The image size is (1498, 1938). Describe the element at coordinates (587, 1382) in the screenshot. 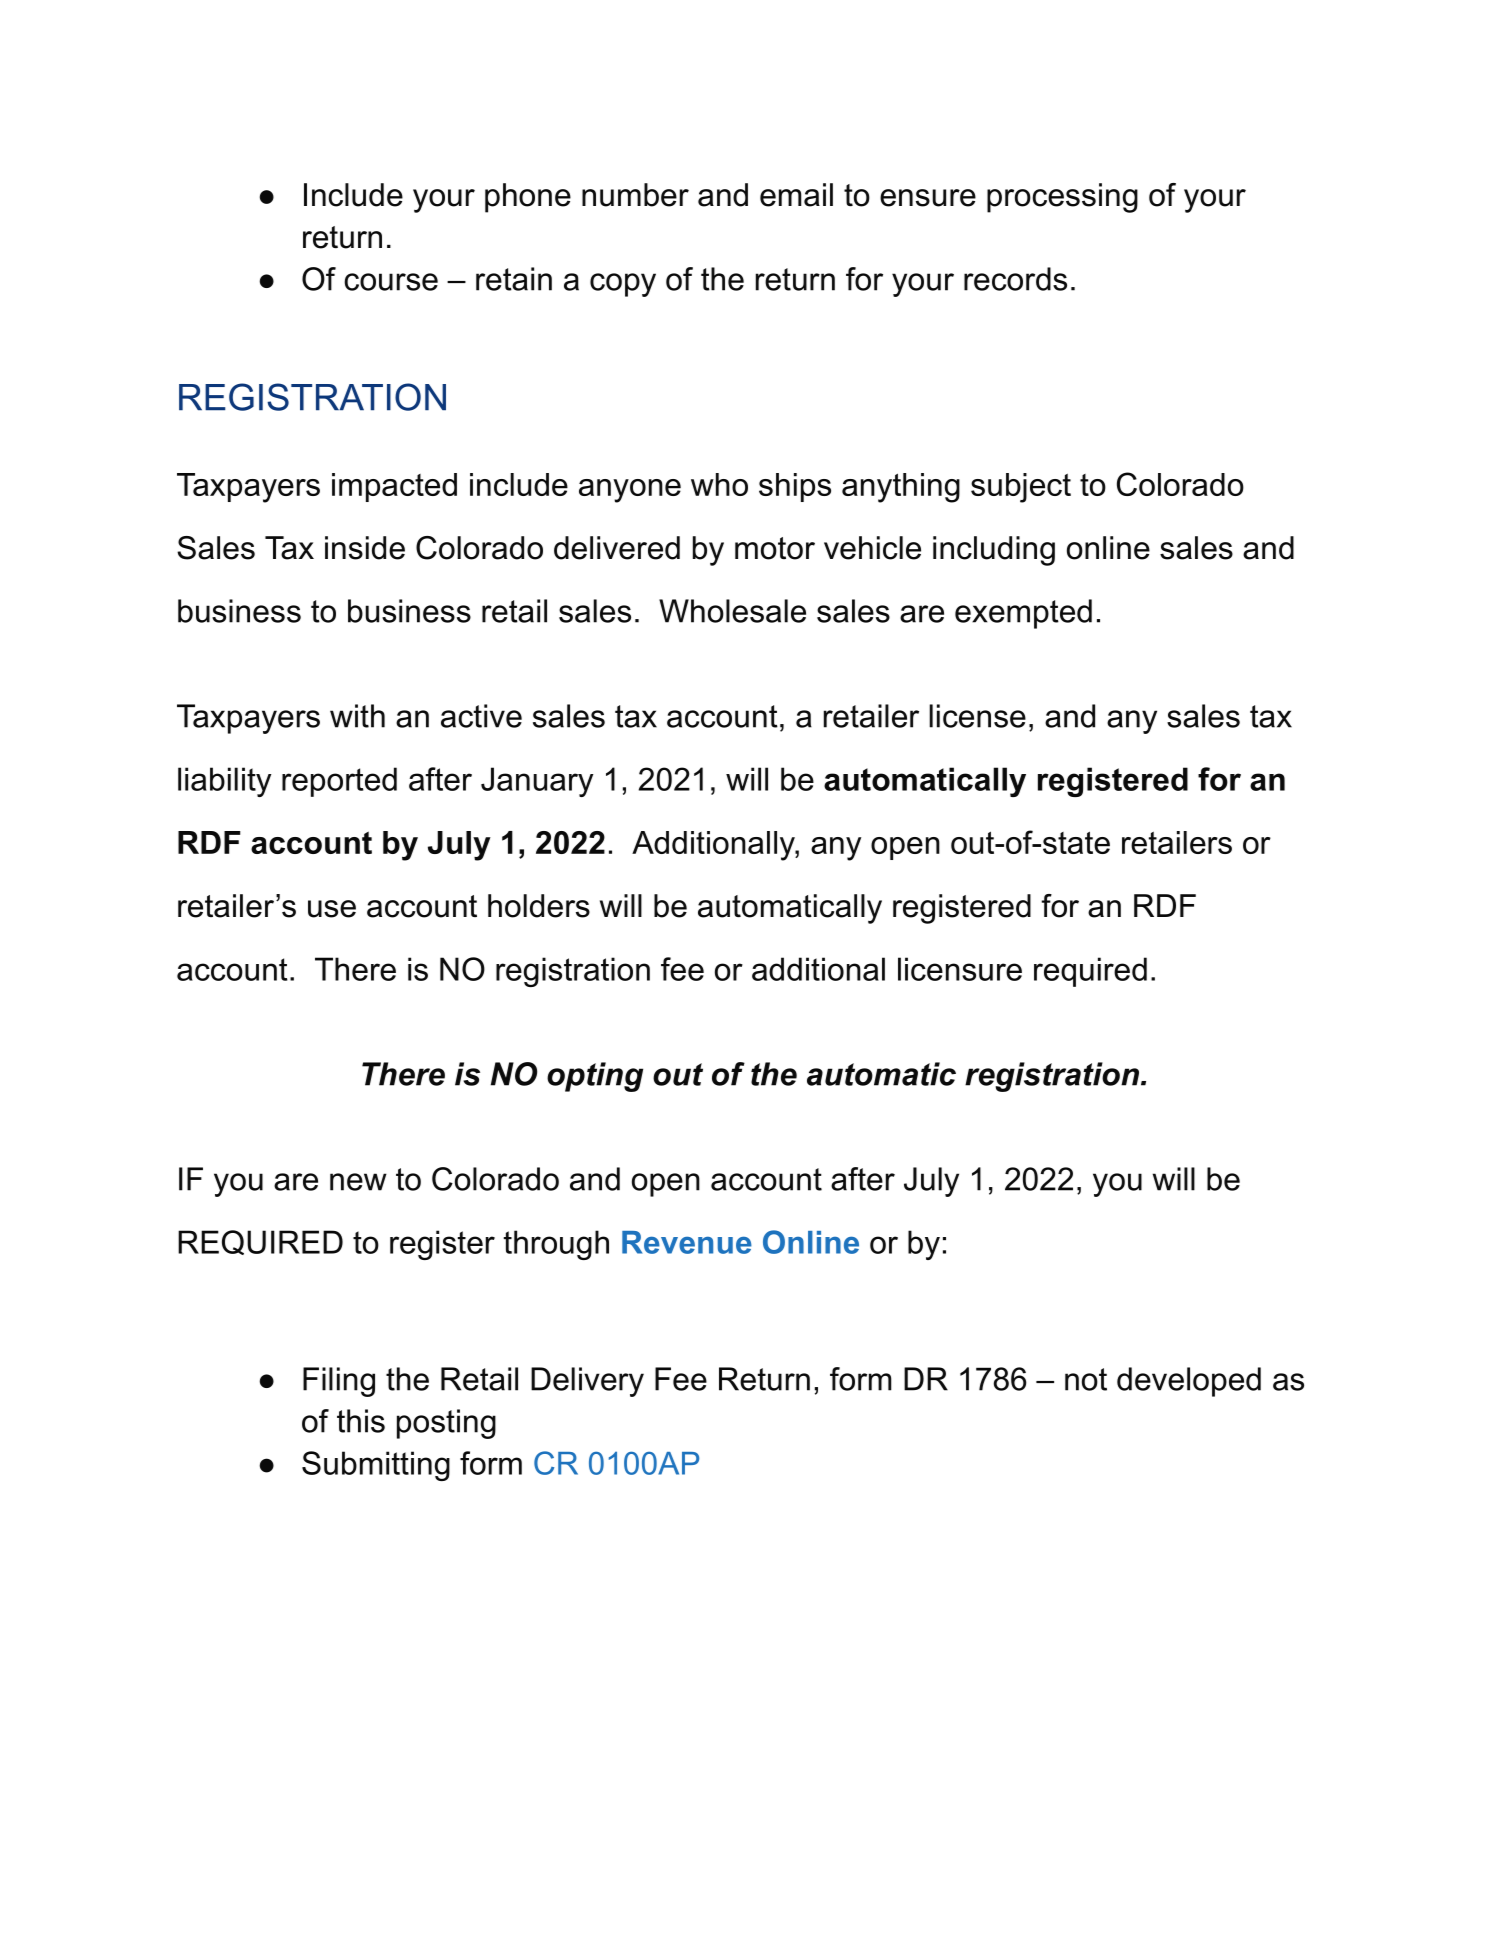

I see `Delivery` at that location.
